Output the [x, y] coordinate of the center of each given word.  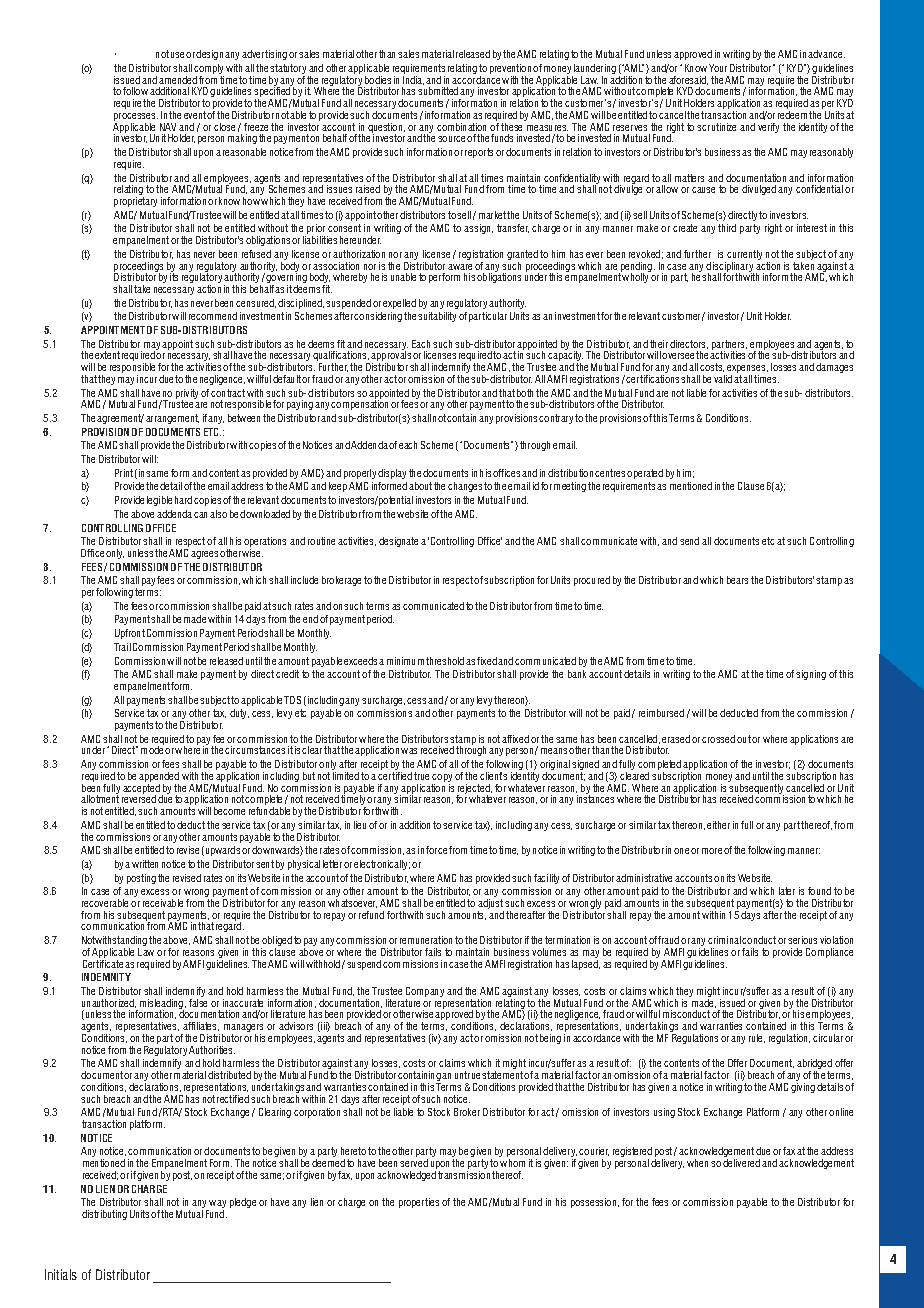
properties [419, 1203]
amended [178, 80]
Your [718, 68]
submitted [438, 91]
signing [811, 675]
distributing [104, 1215]
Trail [122, 647]
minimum [405, 661]
